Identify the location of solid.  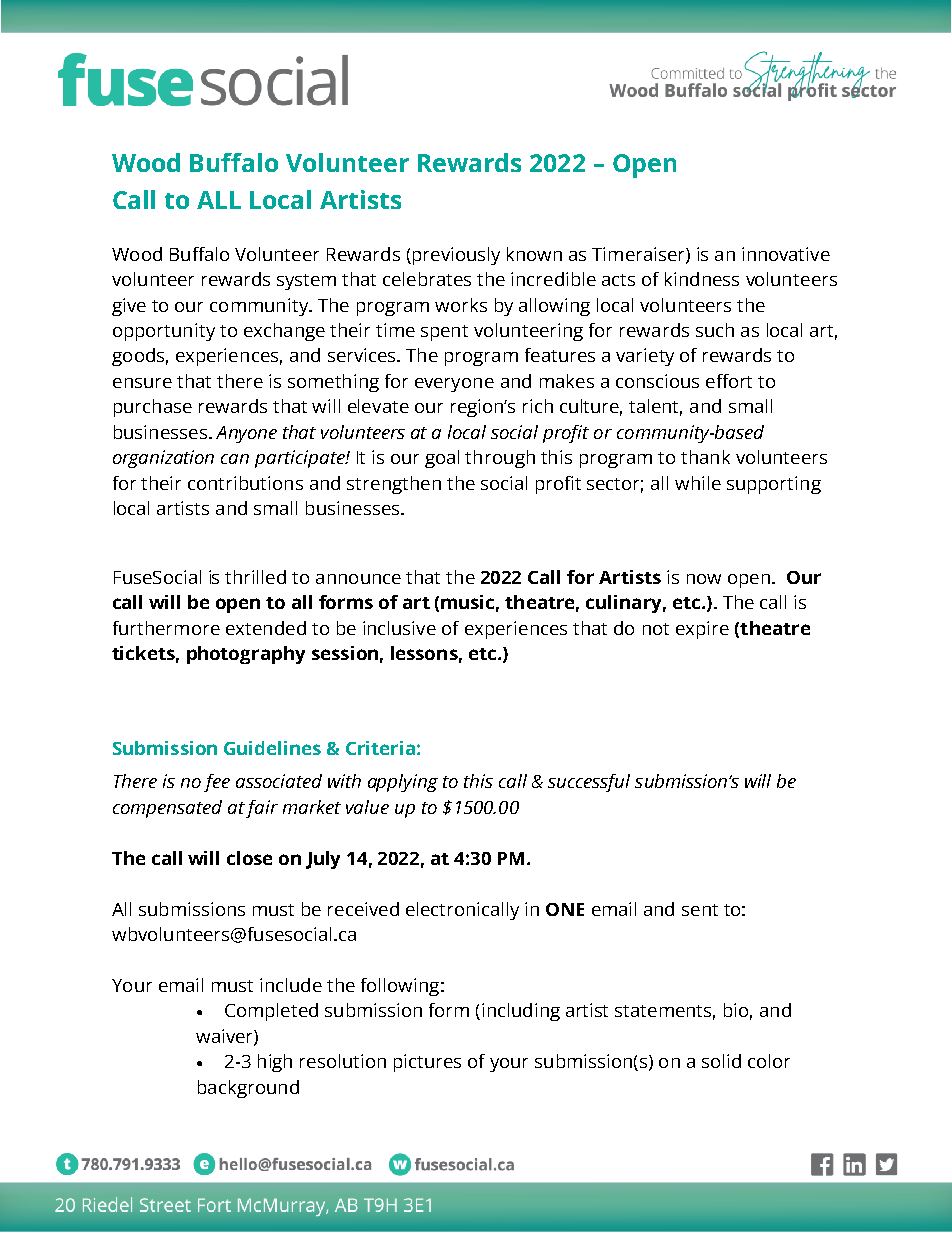
(721, 1061).
